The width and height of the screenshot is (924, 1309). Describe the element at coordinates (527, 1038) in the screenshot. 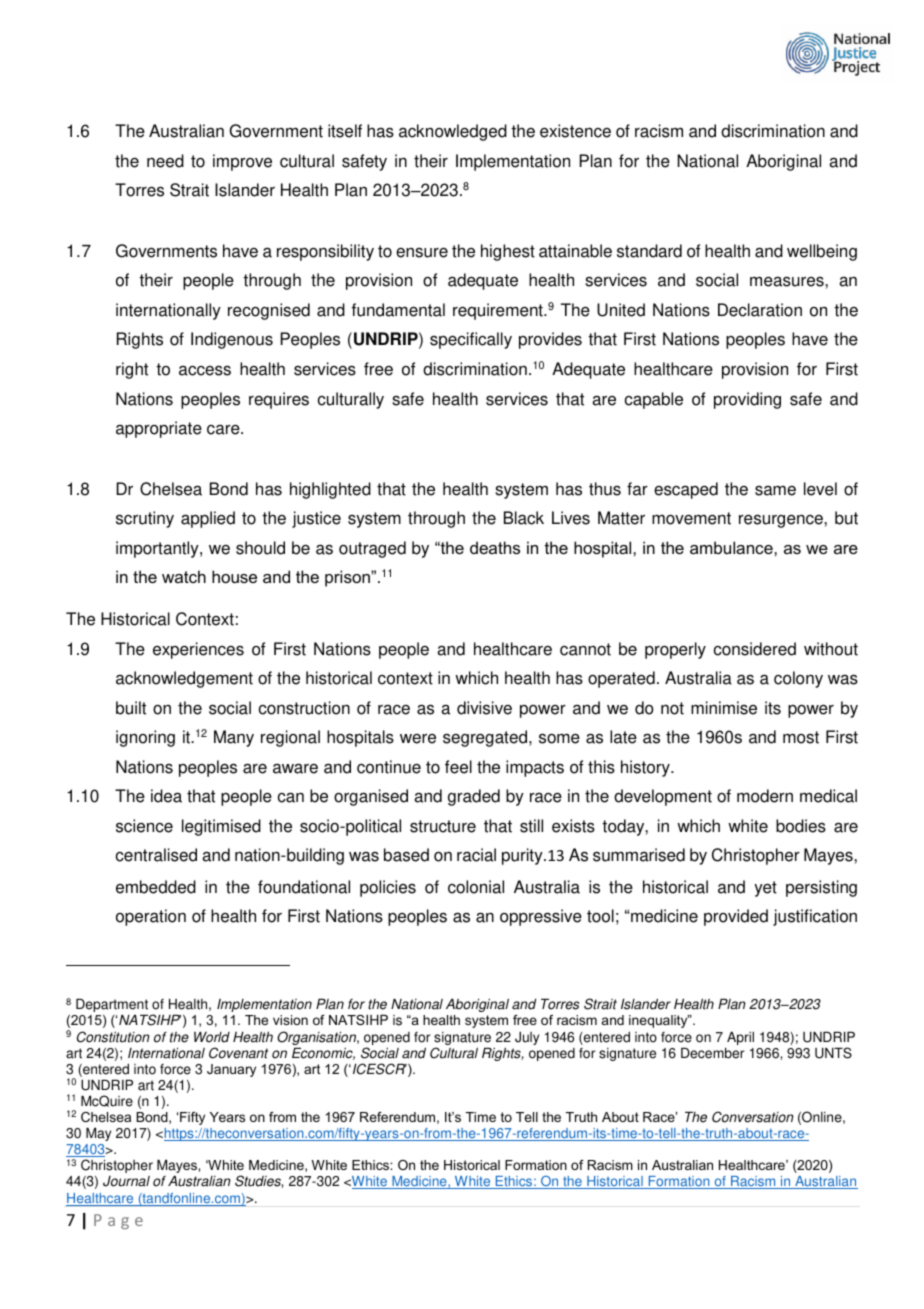

I see `July` at that location.
